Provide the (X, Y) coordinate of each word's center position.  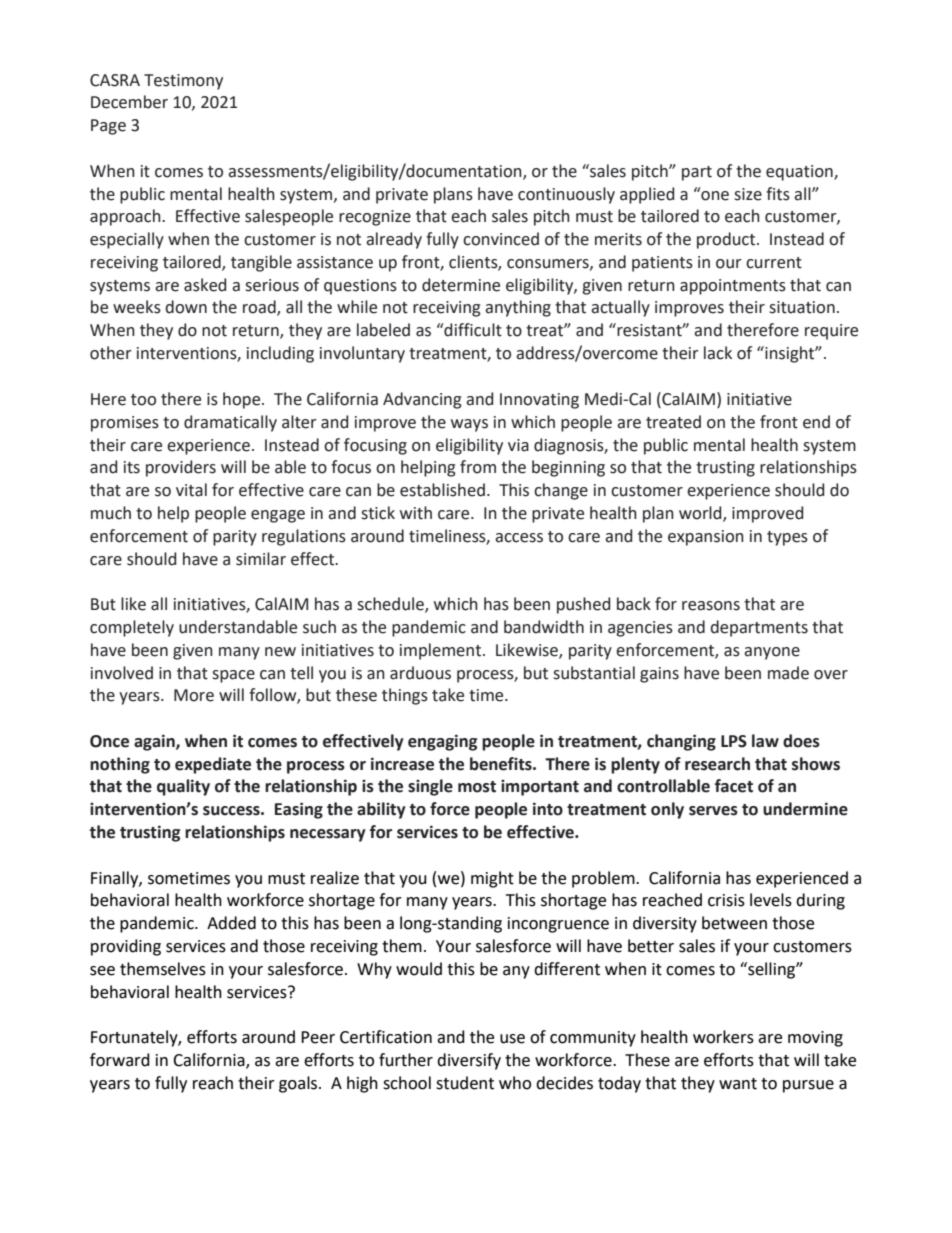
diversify (469, 1061)
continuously (566, 195)
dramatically (230, 423)
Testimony (183, 82)
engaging (442, 742)
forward (120, 1060)
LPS (734, 741)
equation (800, 173)
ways (469, 425)
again (155, 742)
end (816, 422)
